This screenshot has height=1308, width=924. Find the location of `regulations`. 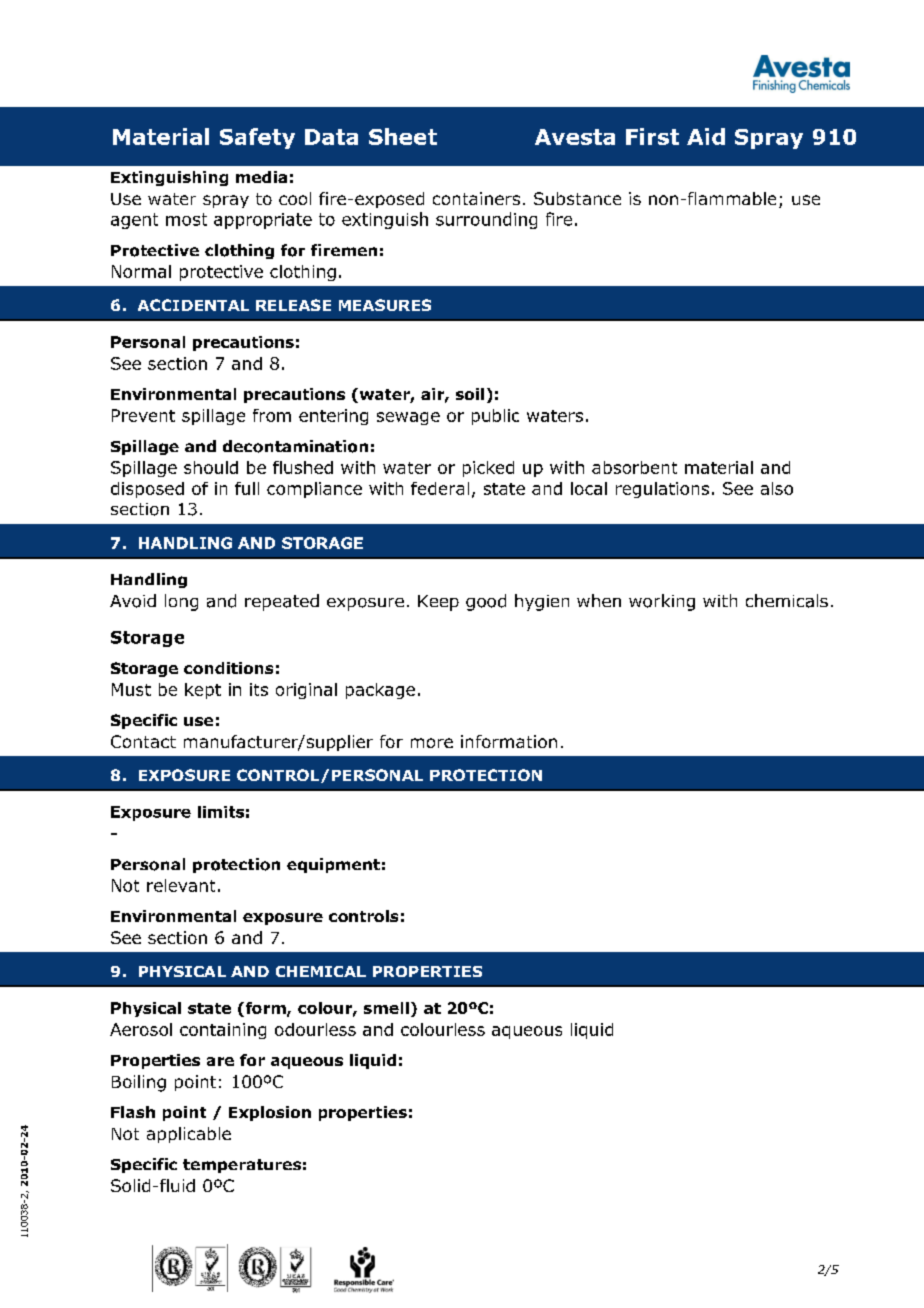

regulations is located at coordinates (662, 490).
